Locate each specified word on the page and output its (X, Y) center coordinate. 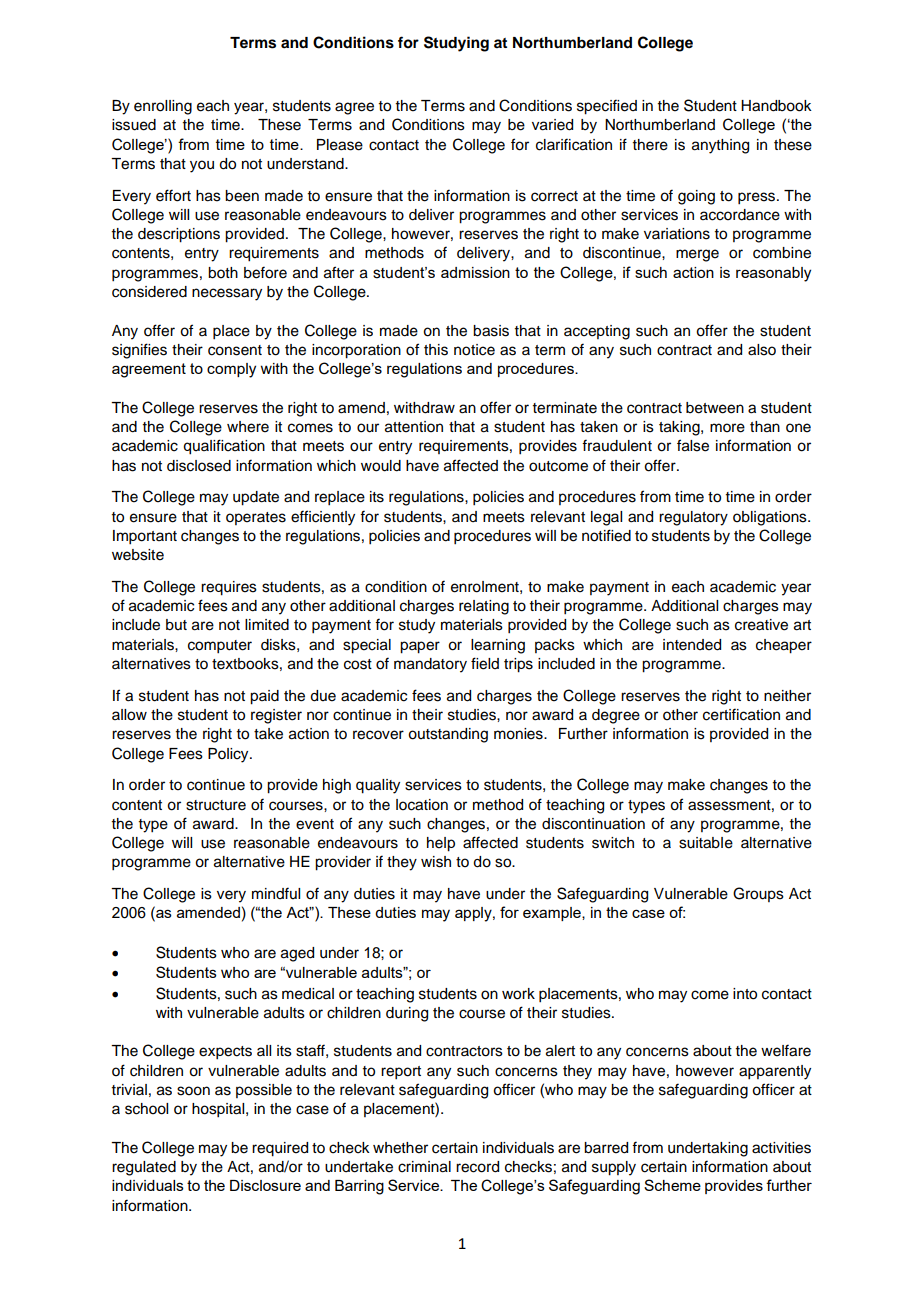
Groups (758, 894)
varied (552, 125)
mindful (276, 893)
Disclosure (265, 1185)
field (485, 663)
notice (474, 350)
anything (720, 146)
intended (692, 645)
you (202, 166)
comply (231, 370)
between (715, 408)
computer (220, 647)
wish (436, 862)
